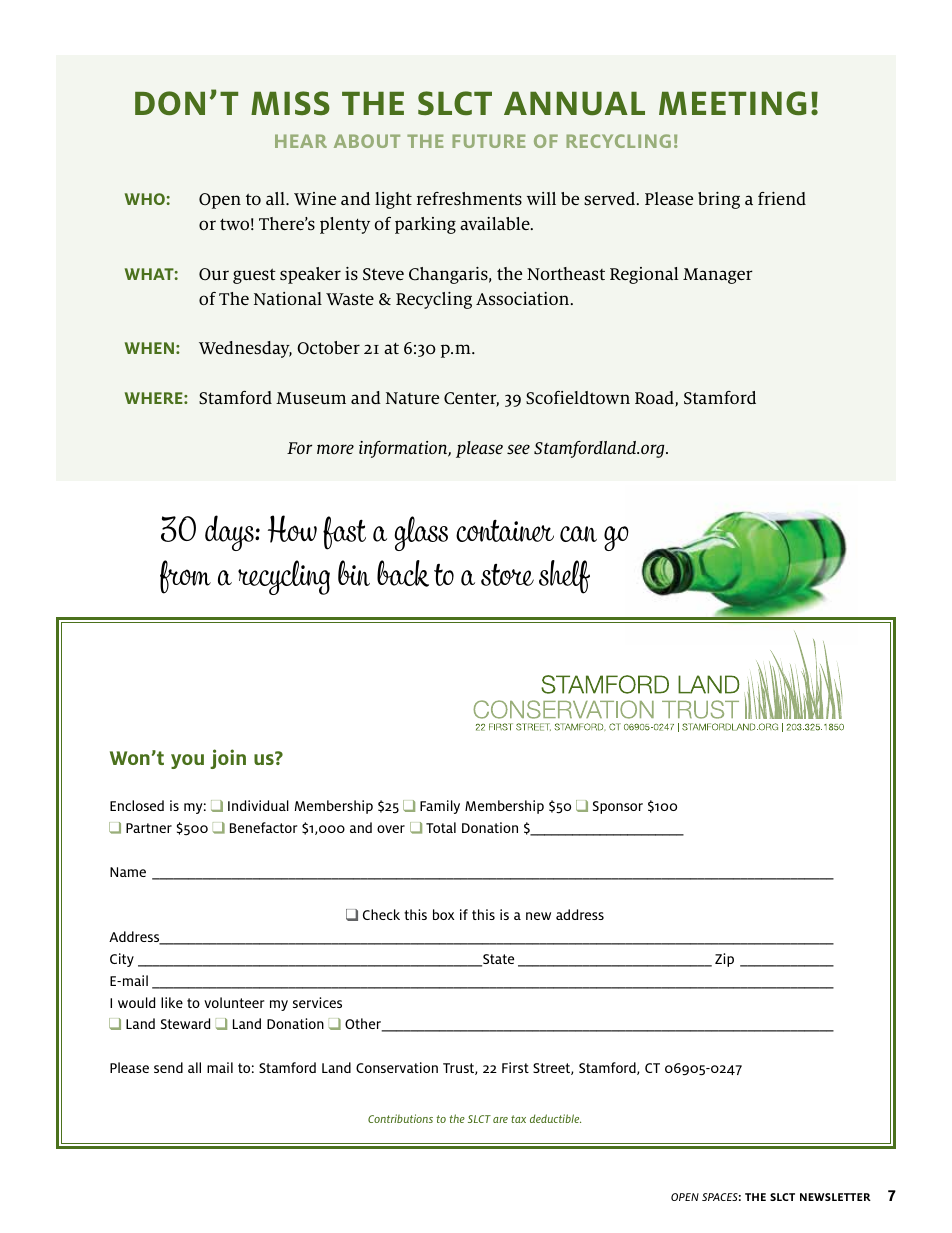 Image resolution: width=952 pixels, height=1233 pixels. I want to click on HEAR, so click(301, 141).
